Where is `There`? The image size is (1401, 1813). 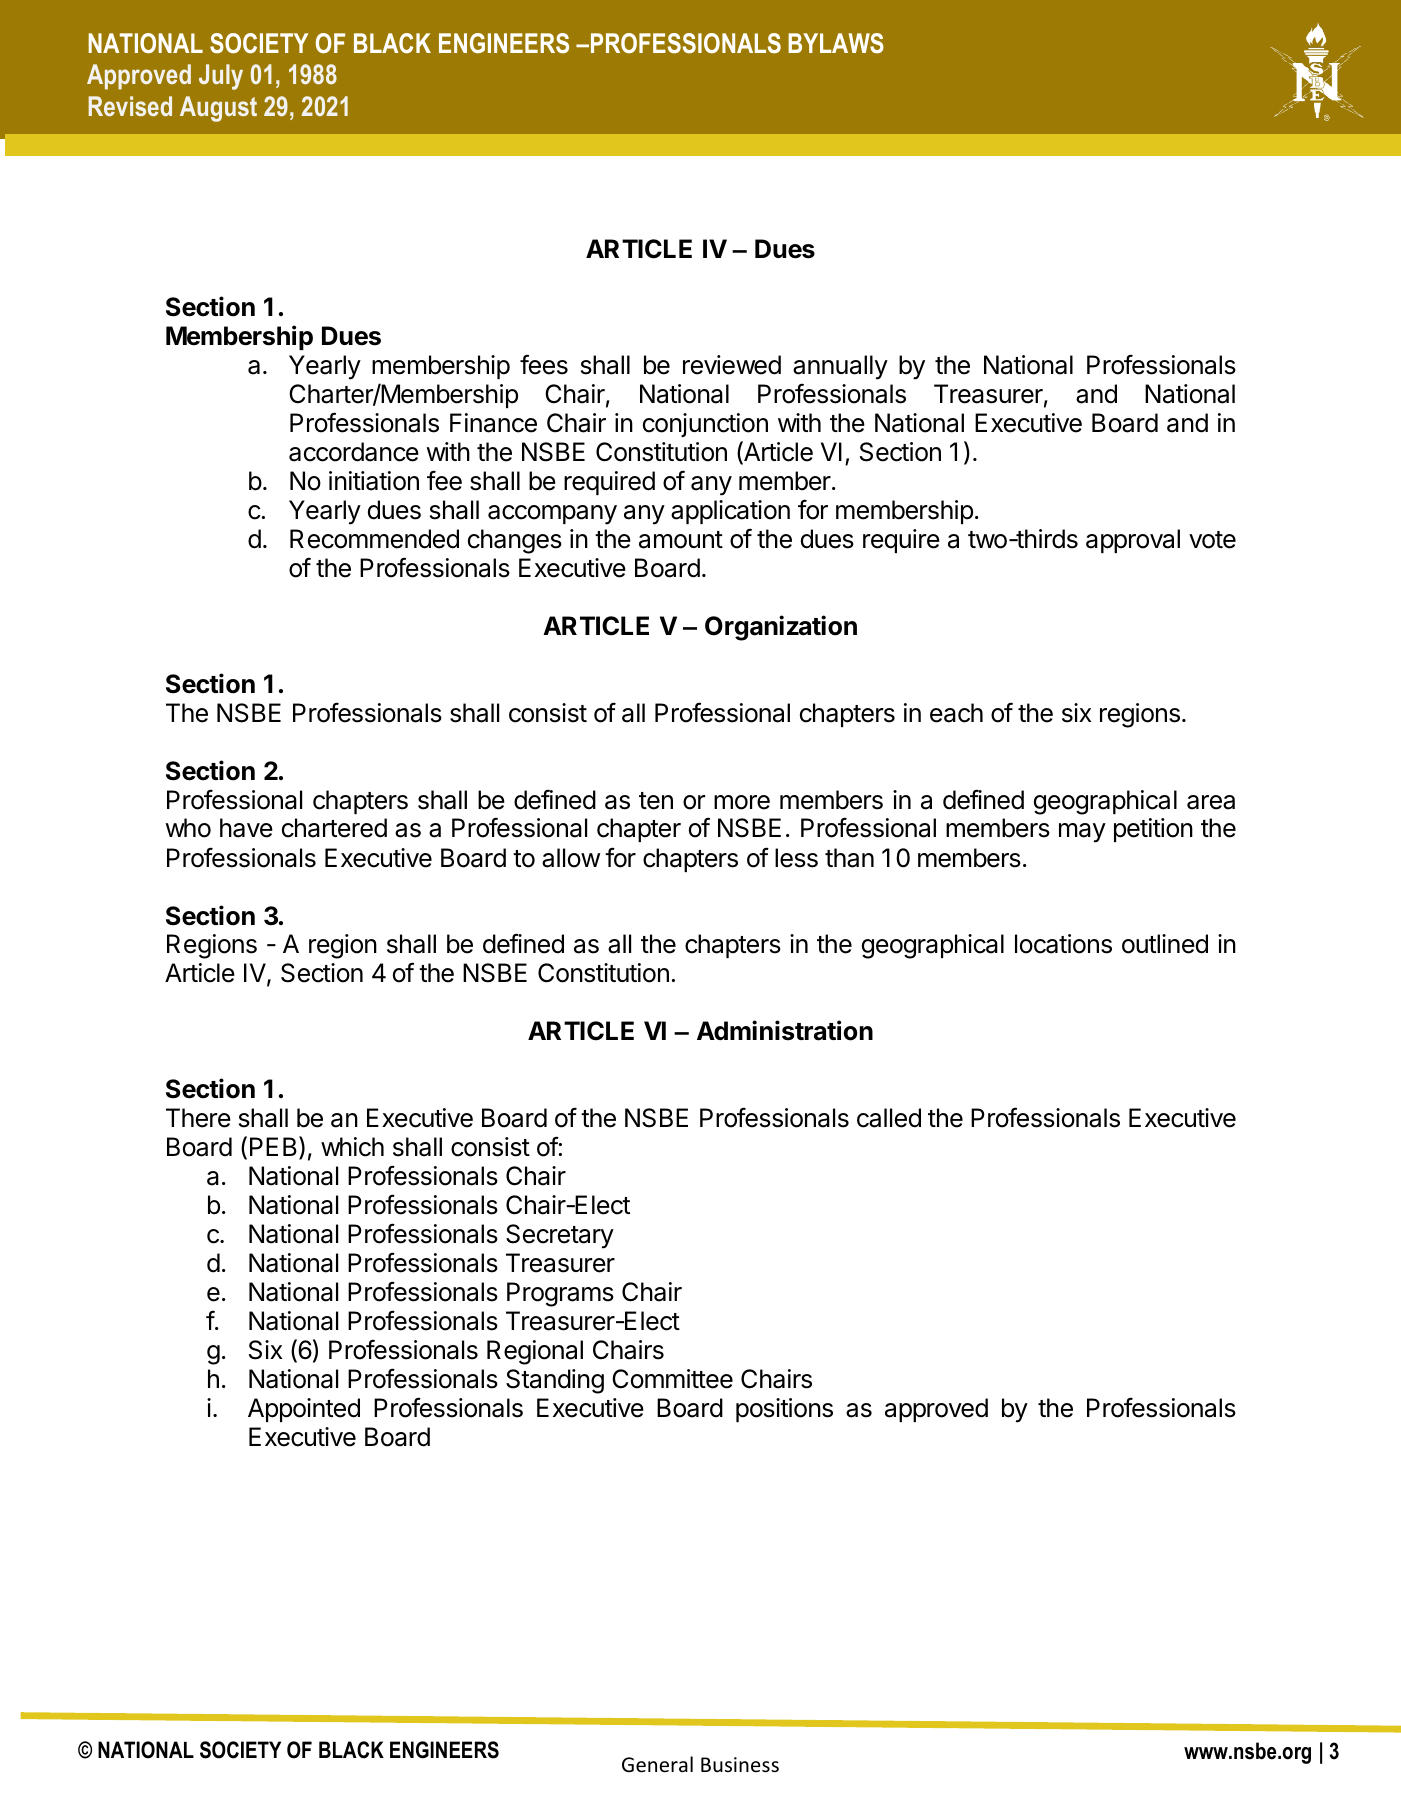 There is located at coordinates (198, 1118).
